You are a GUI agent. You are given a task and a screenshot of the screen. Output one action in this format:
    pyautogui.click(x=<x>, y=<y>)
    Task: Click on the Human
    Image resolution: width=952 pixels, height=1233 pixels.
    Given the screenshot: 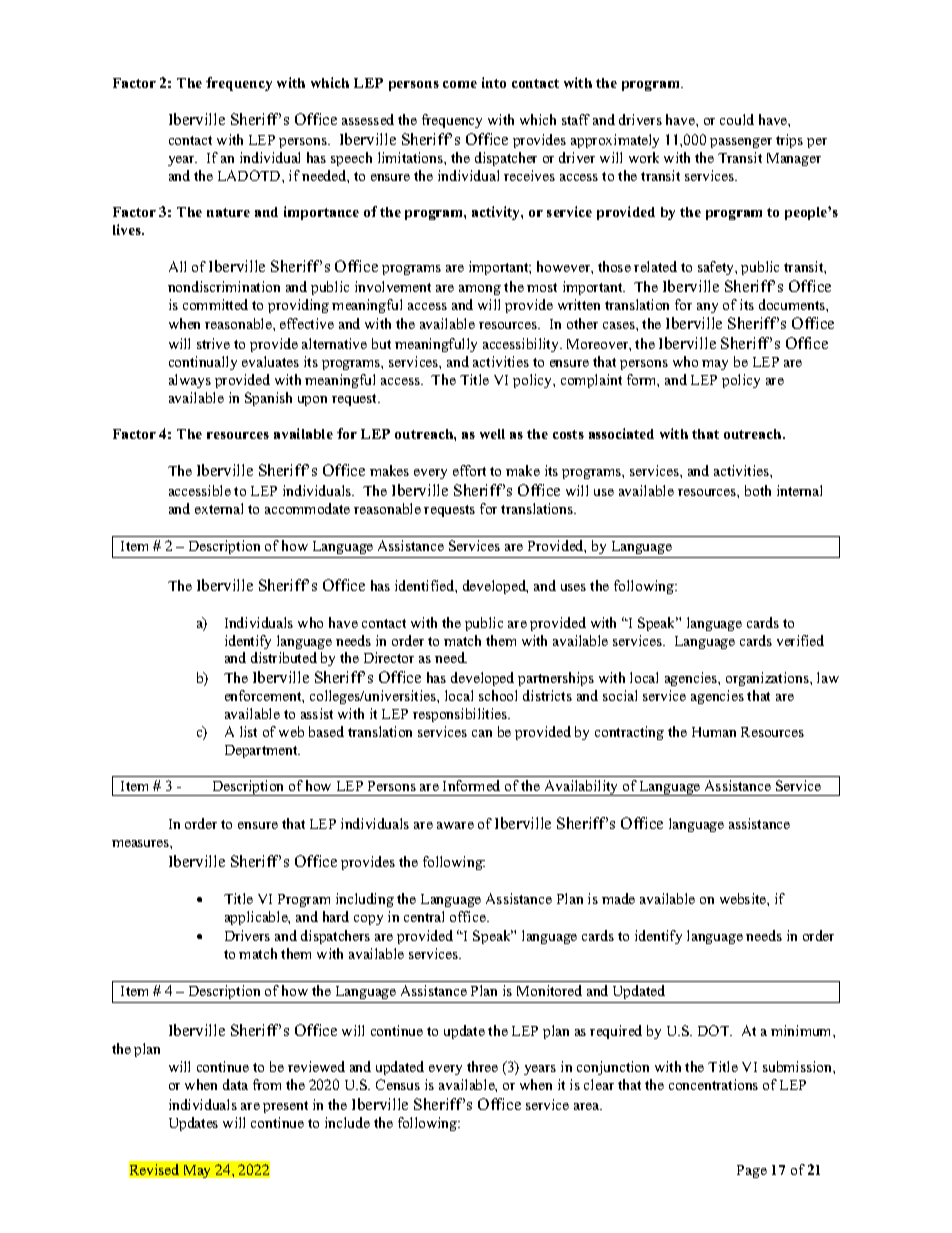 What is the action you would take?
    pyautogui.click(x=714, y=732)
